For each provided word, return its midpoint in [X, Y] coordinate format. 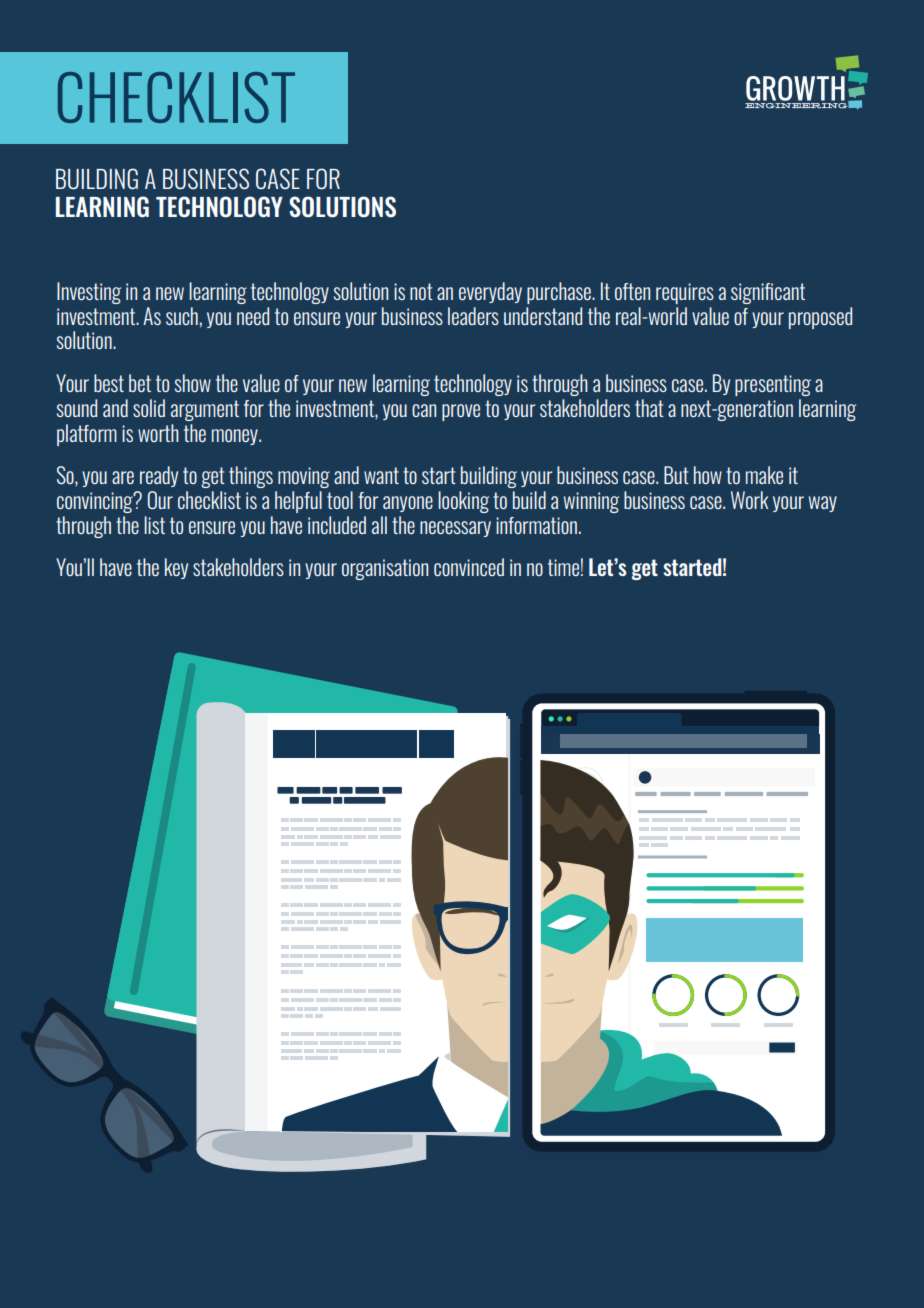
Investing [89, 293]
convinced [469, 567]
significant [768, 293]
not [421, 291]
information [536, 525]
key [176, 568]
